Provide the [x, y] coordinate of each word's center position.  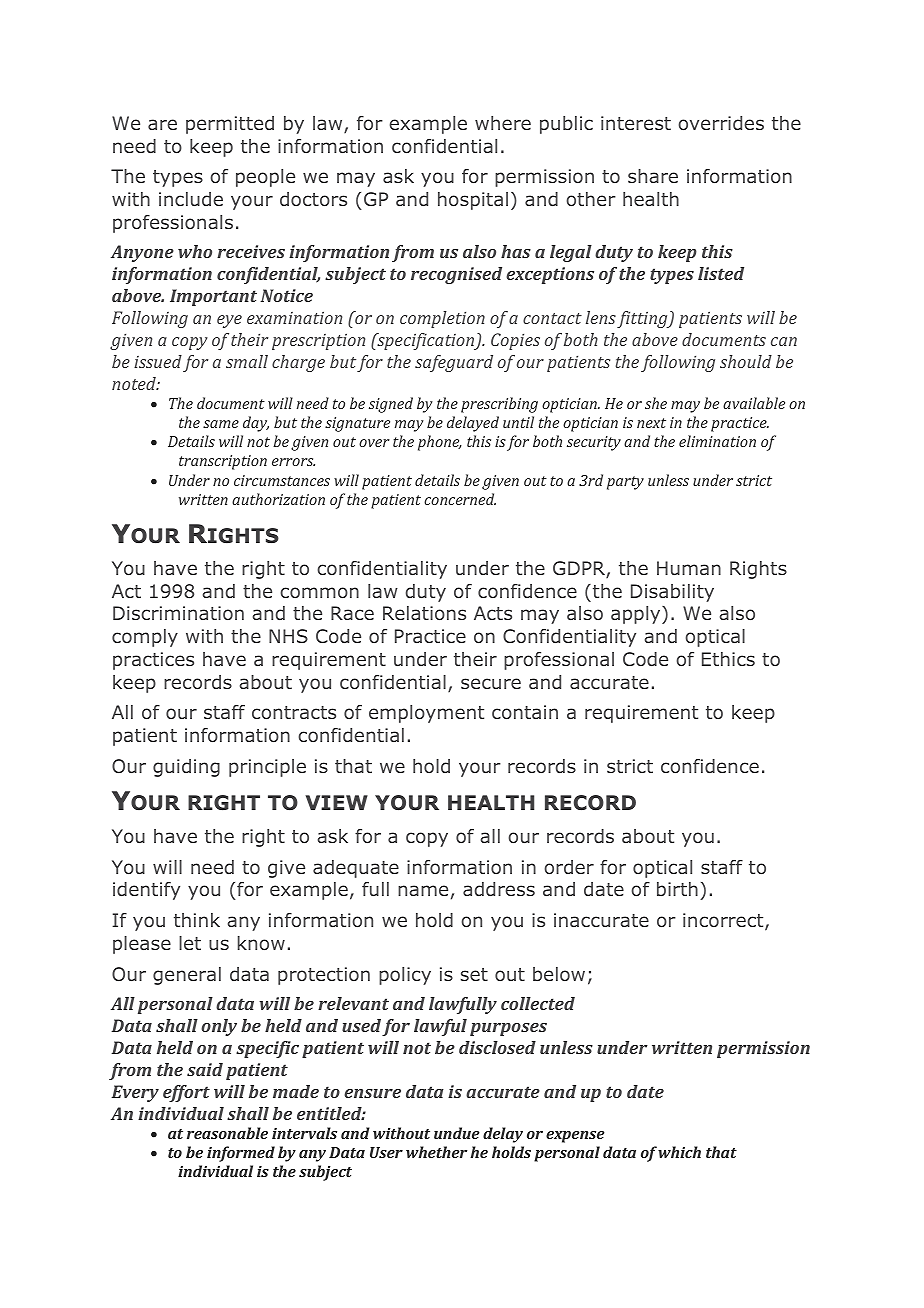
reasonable [227, 1133]
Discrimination [178, 613]
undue [456, 1133]
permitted [230, 125]
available [754, 403]
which [679, 1152]
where [503, 123]
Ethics [728, 659]
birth [677, 889]
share [653, 176]
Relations [424, 613]
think [197, 920]
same [221, 424]
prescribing [499, 405]
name [423, 890]
